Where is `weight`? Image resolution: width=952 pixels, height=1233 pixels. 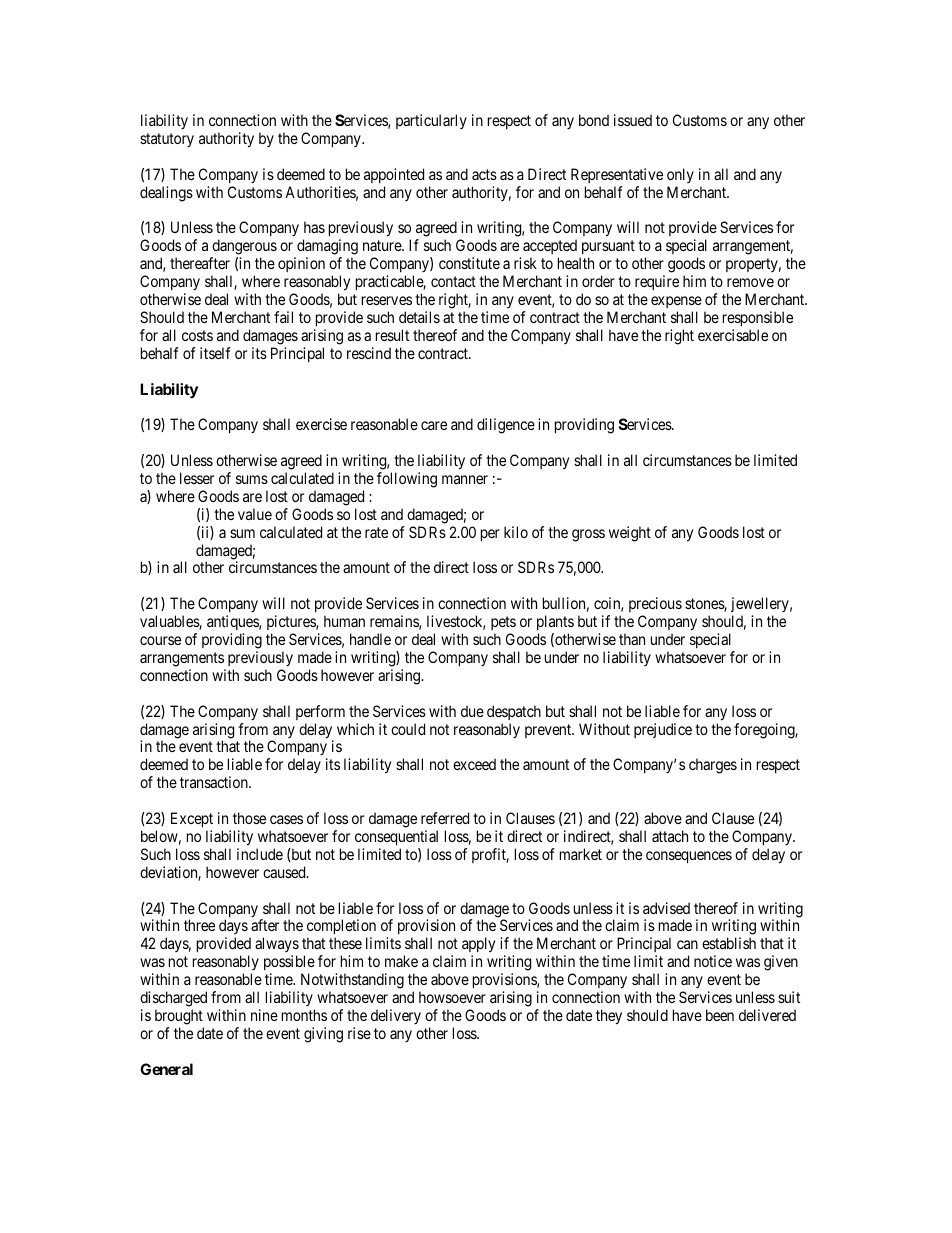 weight is located at coordinates (630, 534).
